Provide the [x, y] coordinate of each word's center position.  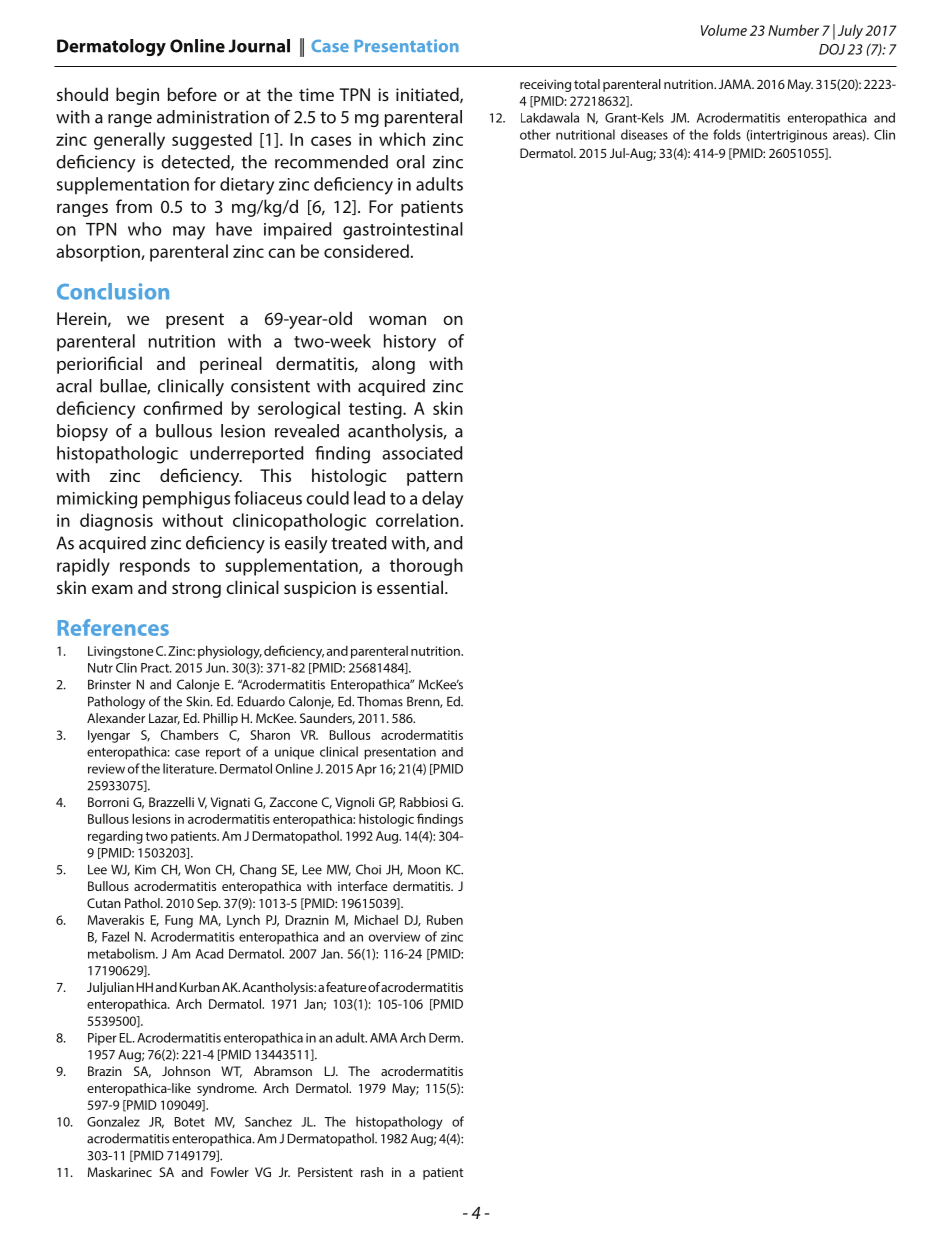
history [410, 343]
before [192, 94]
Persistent [325, 1172]
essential [410, 587]
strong [196, 590]
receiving [545, 85]
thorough [426, 567]
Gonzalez [113, 1121]
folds [727, 134]
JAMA [736, 84]
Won [197, 870]
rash [372, 1172]
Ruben [445, 920]
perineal [231, 365]
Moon [424, 870]
